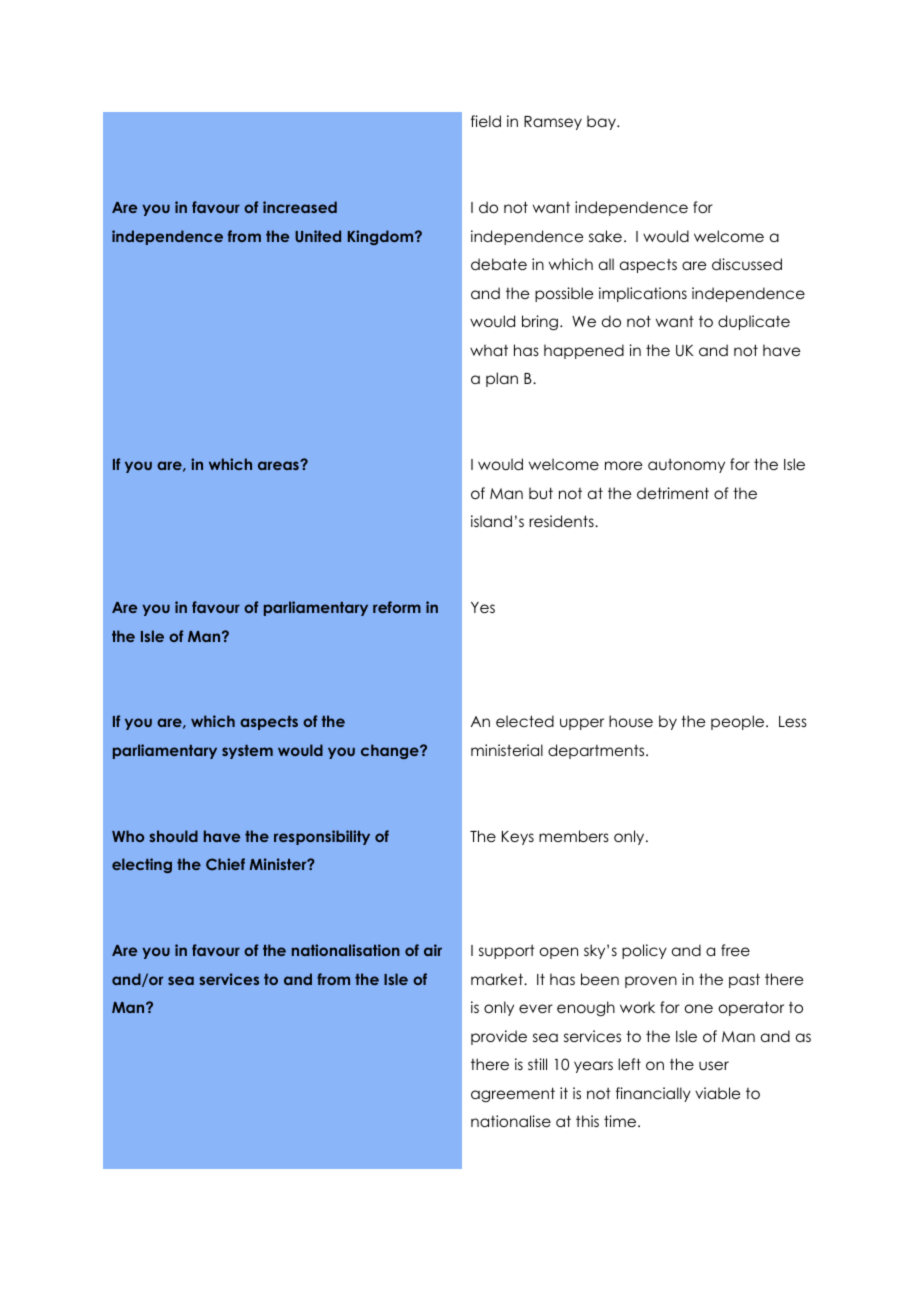 This screenshot has height=1308, width=924. I want to click on increased, so click(300, 207).
